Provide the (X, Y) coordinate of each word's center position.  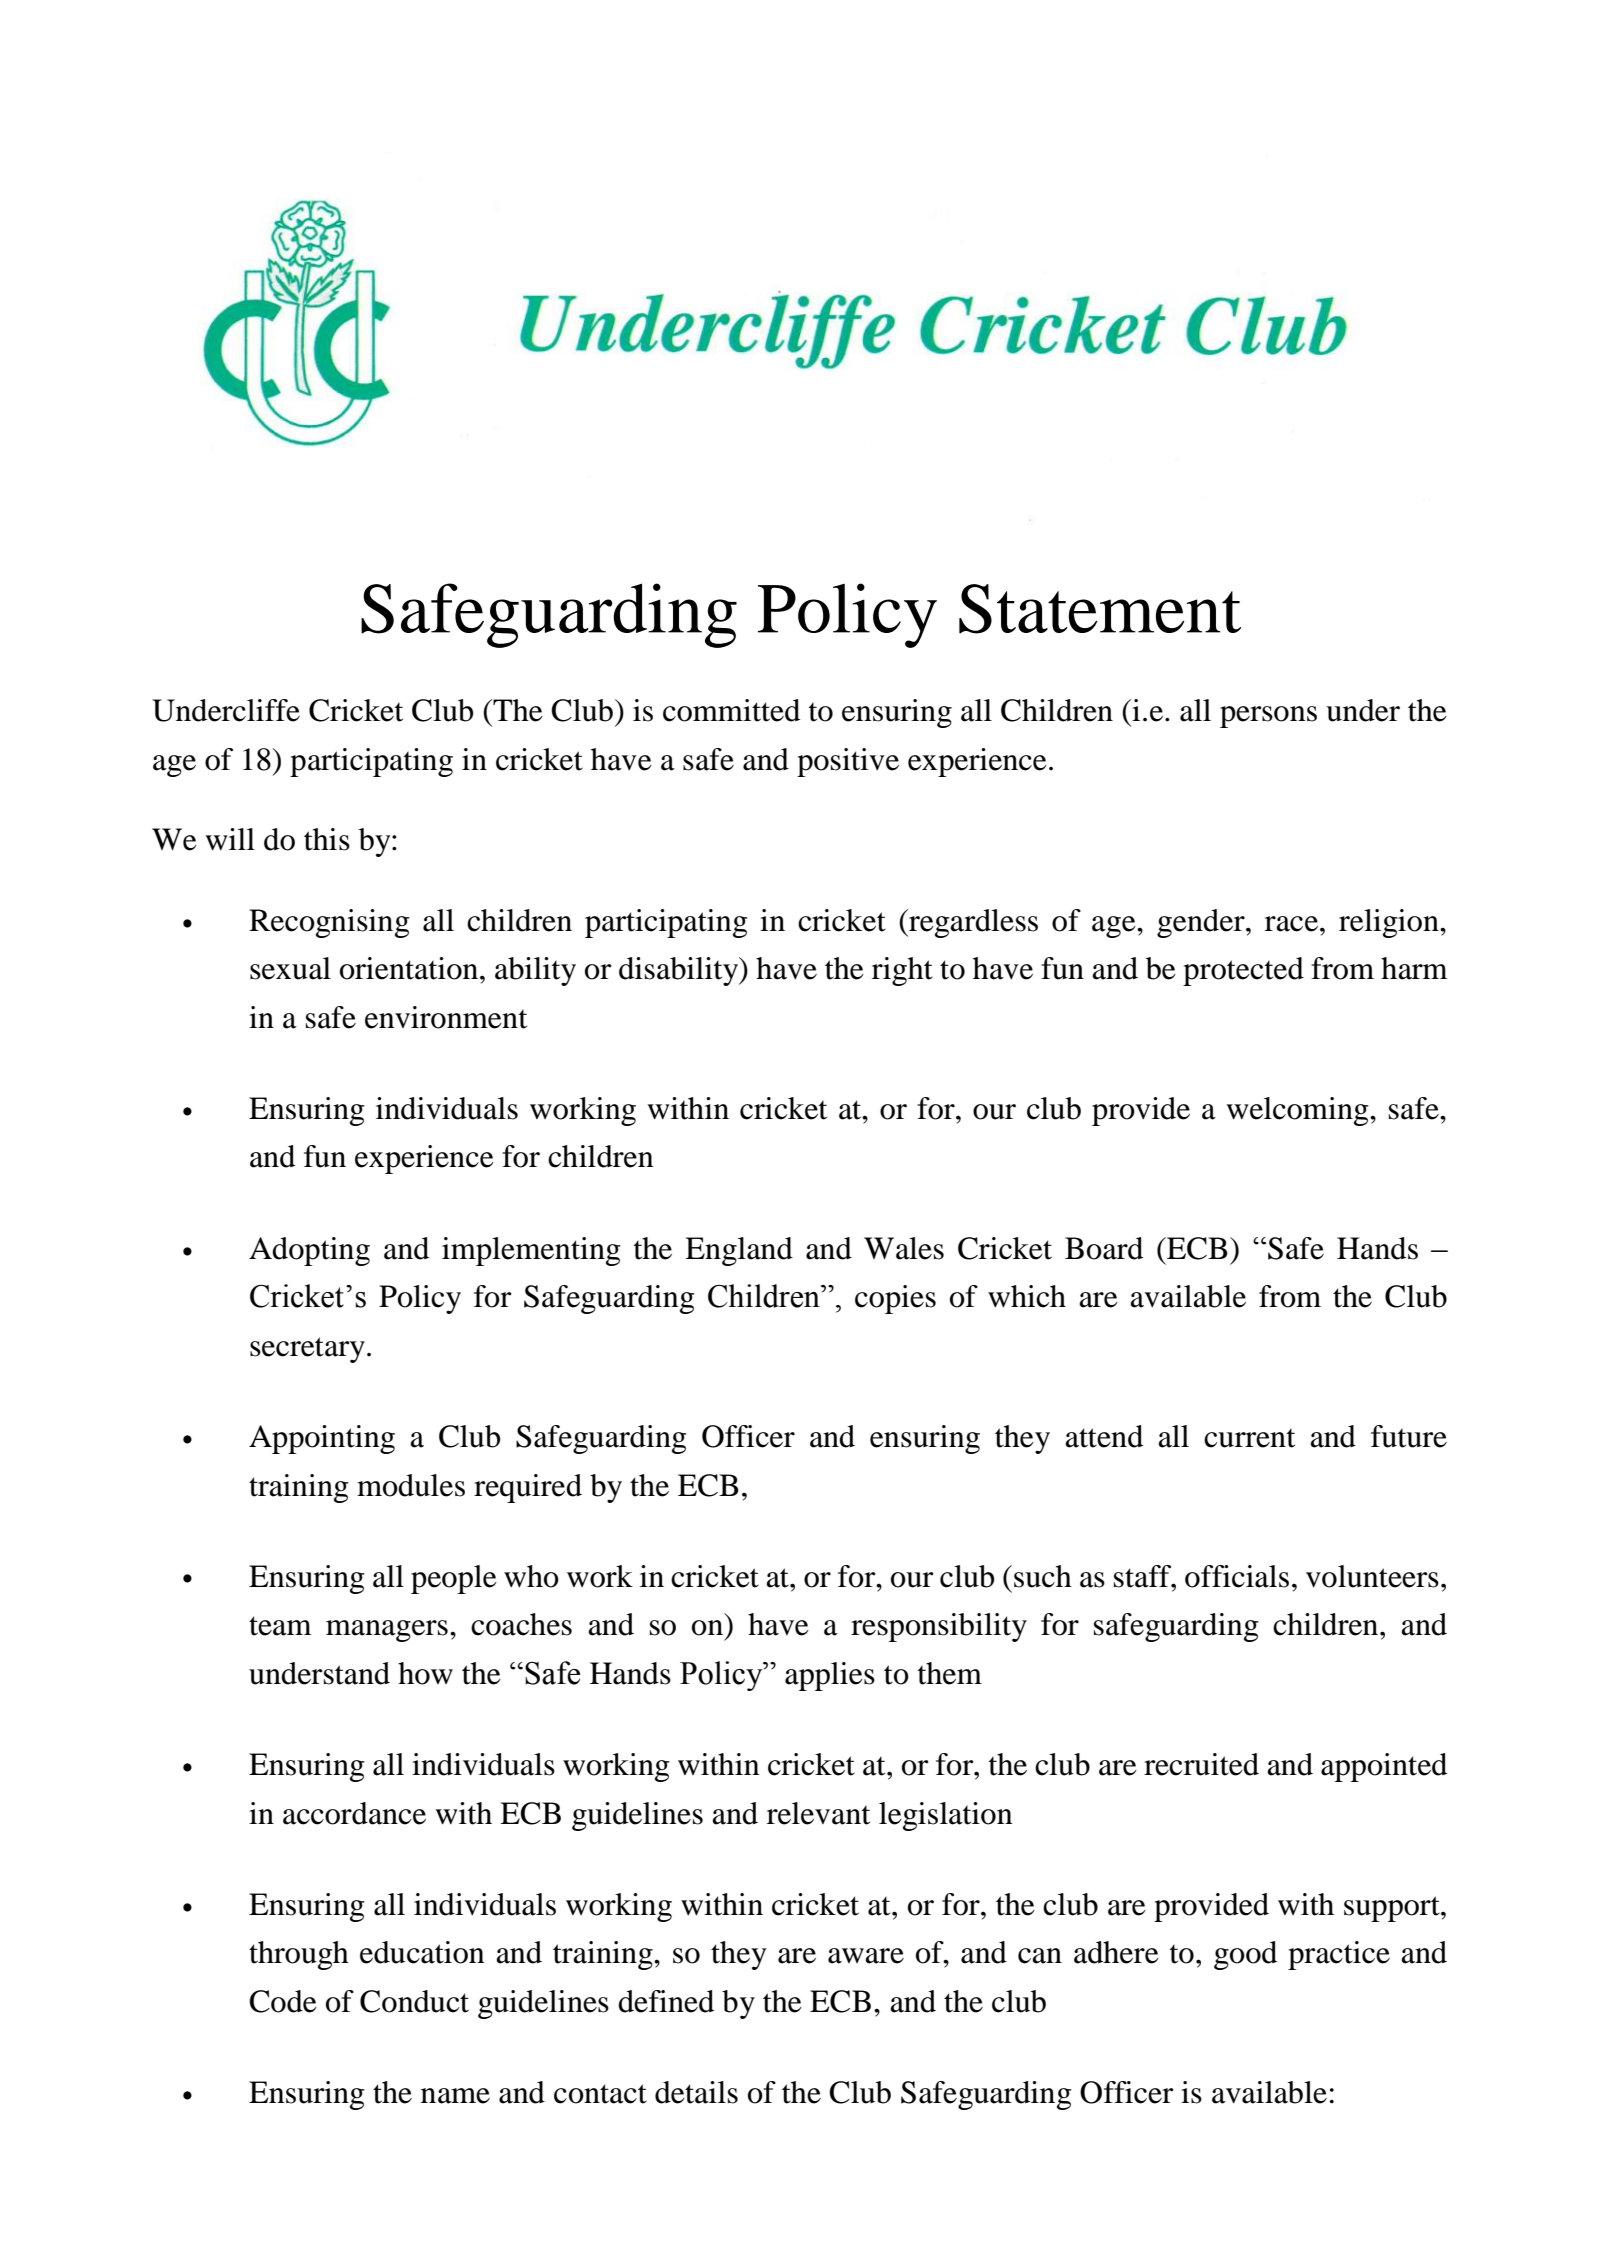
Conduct (414, 2001)
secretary (307, 1350)
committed (731, 710)
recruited (1201, 1764)
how (425, 1673)
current (1249, 1438)
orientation (410, 968)
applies (830, 1676)
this (327, 839)
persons (1268, 717)
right (902, 971)
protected (1243, 971)
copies (895, 1299)
